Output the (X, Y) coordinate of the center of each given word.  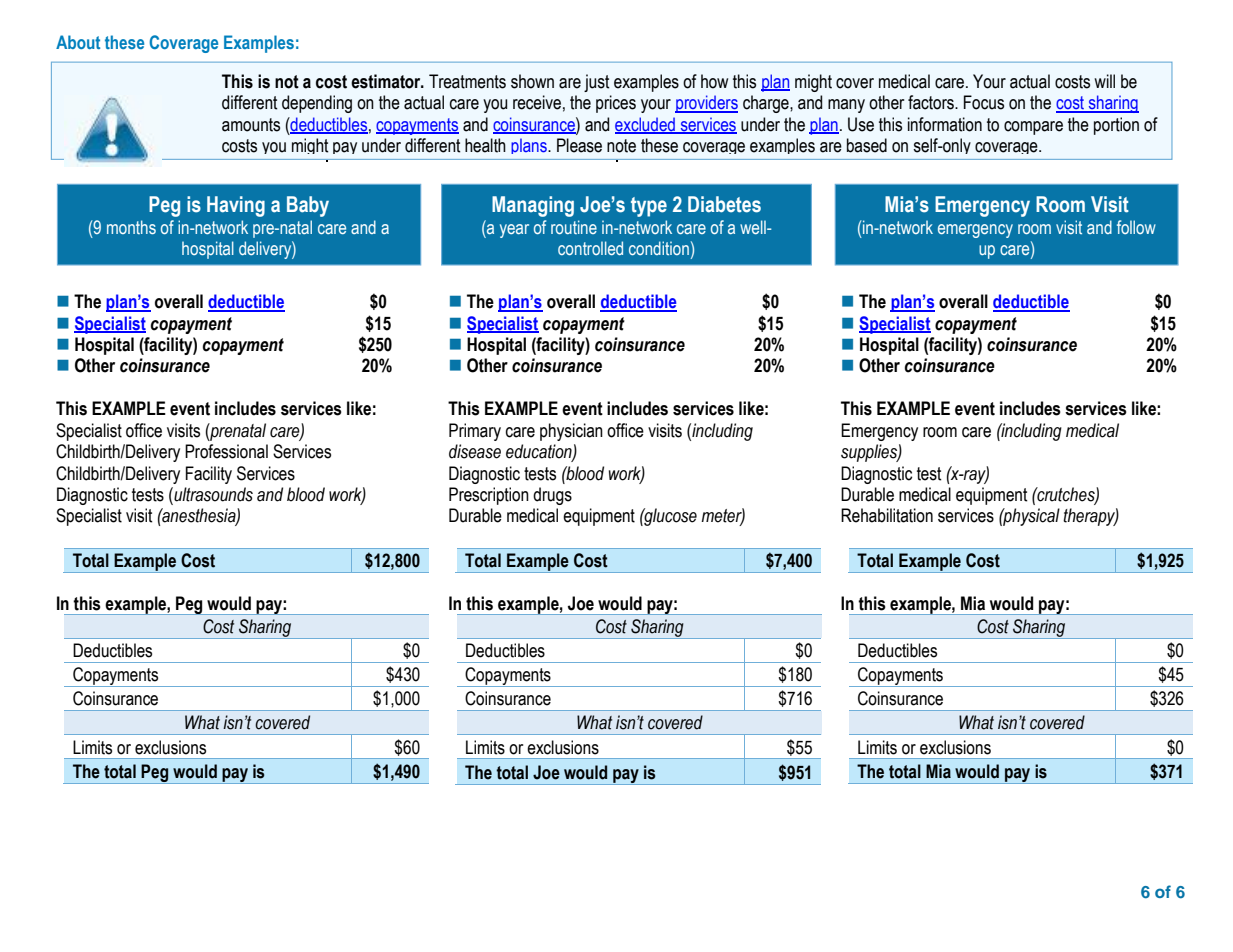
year (514, 231)
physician (571, 432)
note (621, 146)
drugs (552, 496)
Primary (475, 432)
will (1104, 81)
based (867, 145)
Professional (226, 451)
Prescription (489, 496)
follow (1136, 227)
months (131, 227)
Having (236, 206)
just (596, 83)
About (78, 42)
